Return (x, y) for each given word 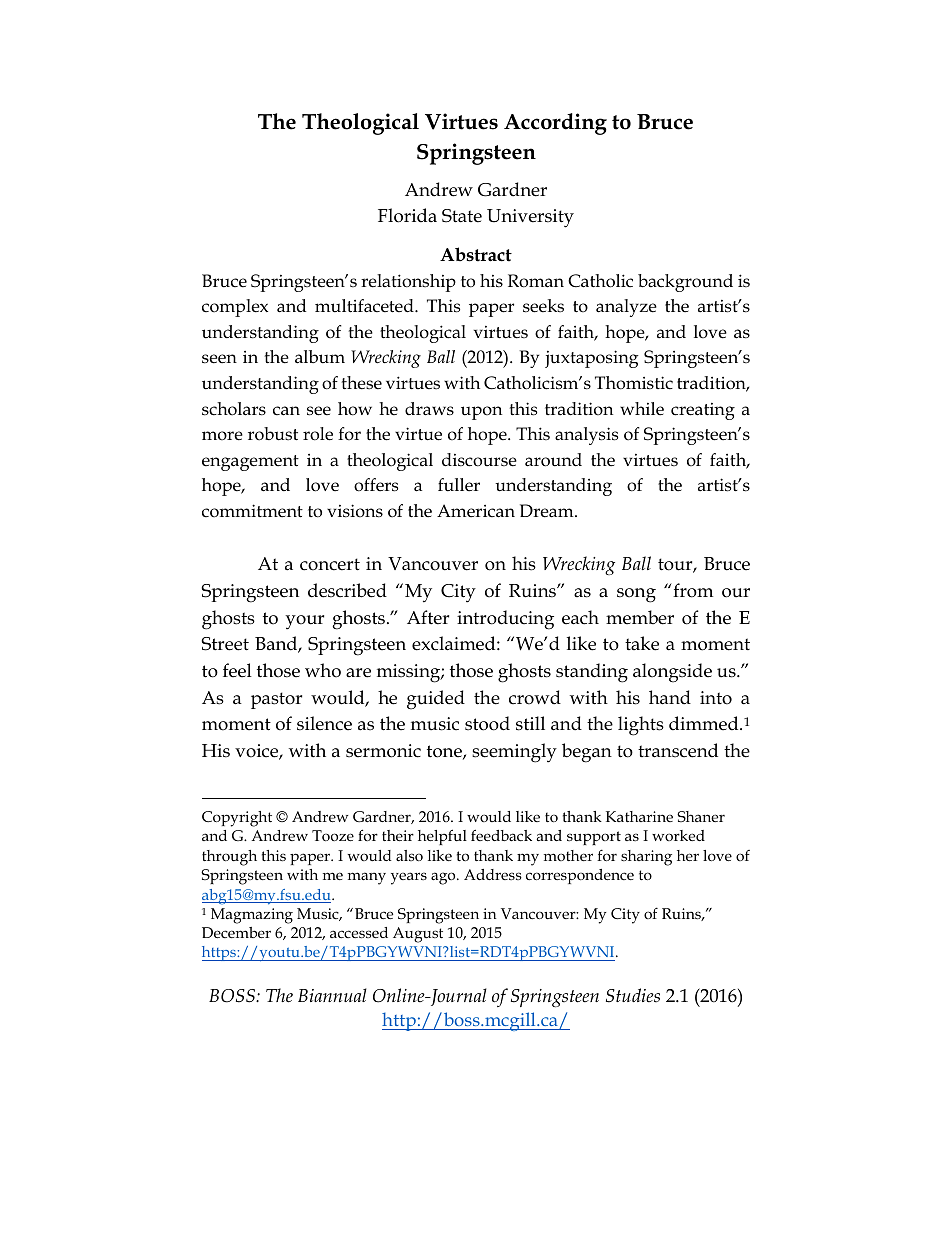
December (236, 932)
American (476, 511)
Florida (407, 215)
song (636, 595)
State (462, 216)
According (555, 124)
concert (330, 564)
